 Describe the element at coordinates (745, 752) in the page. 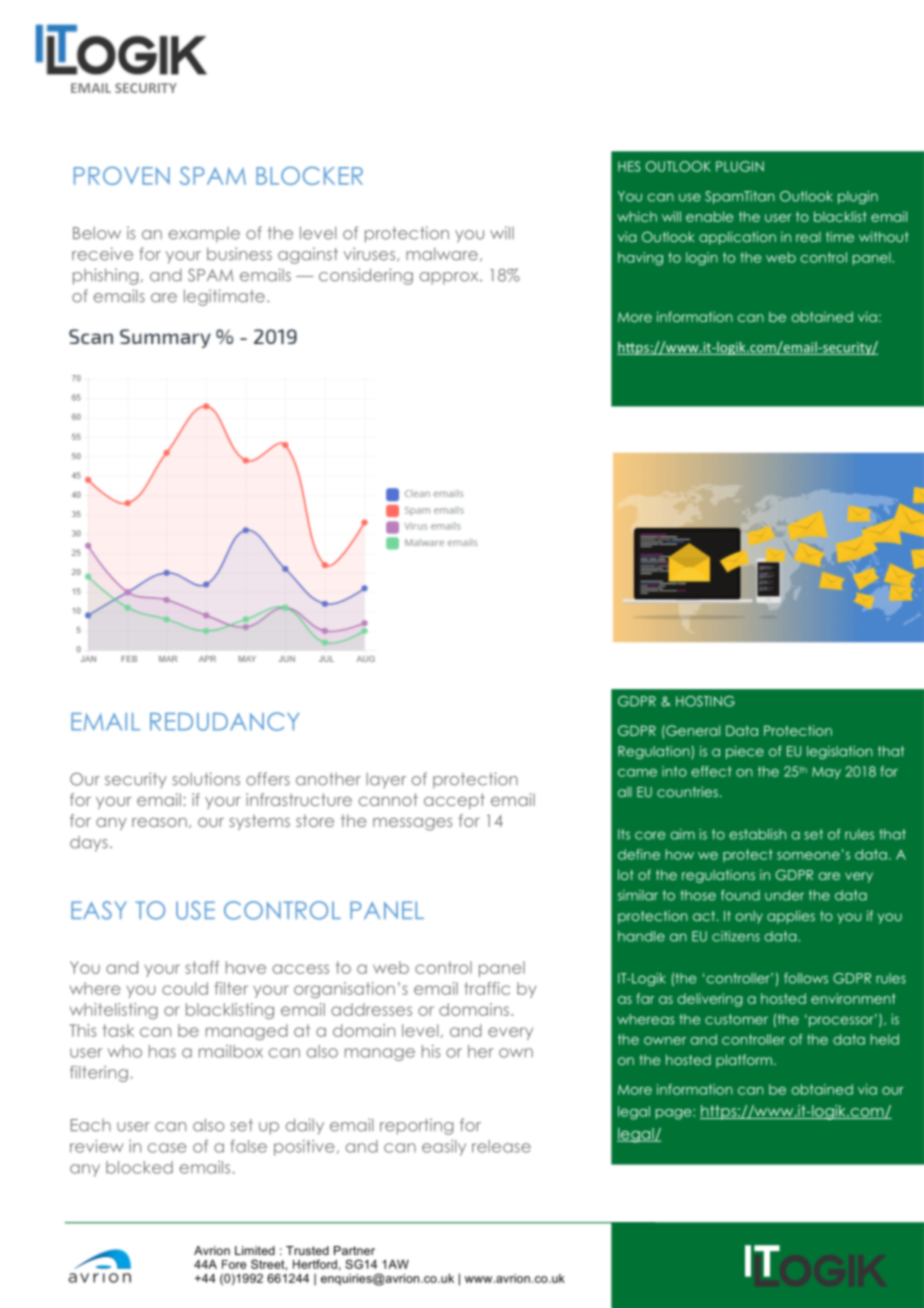

I see `piece` at that location.
